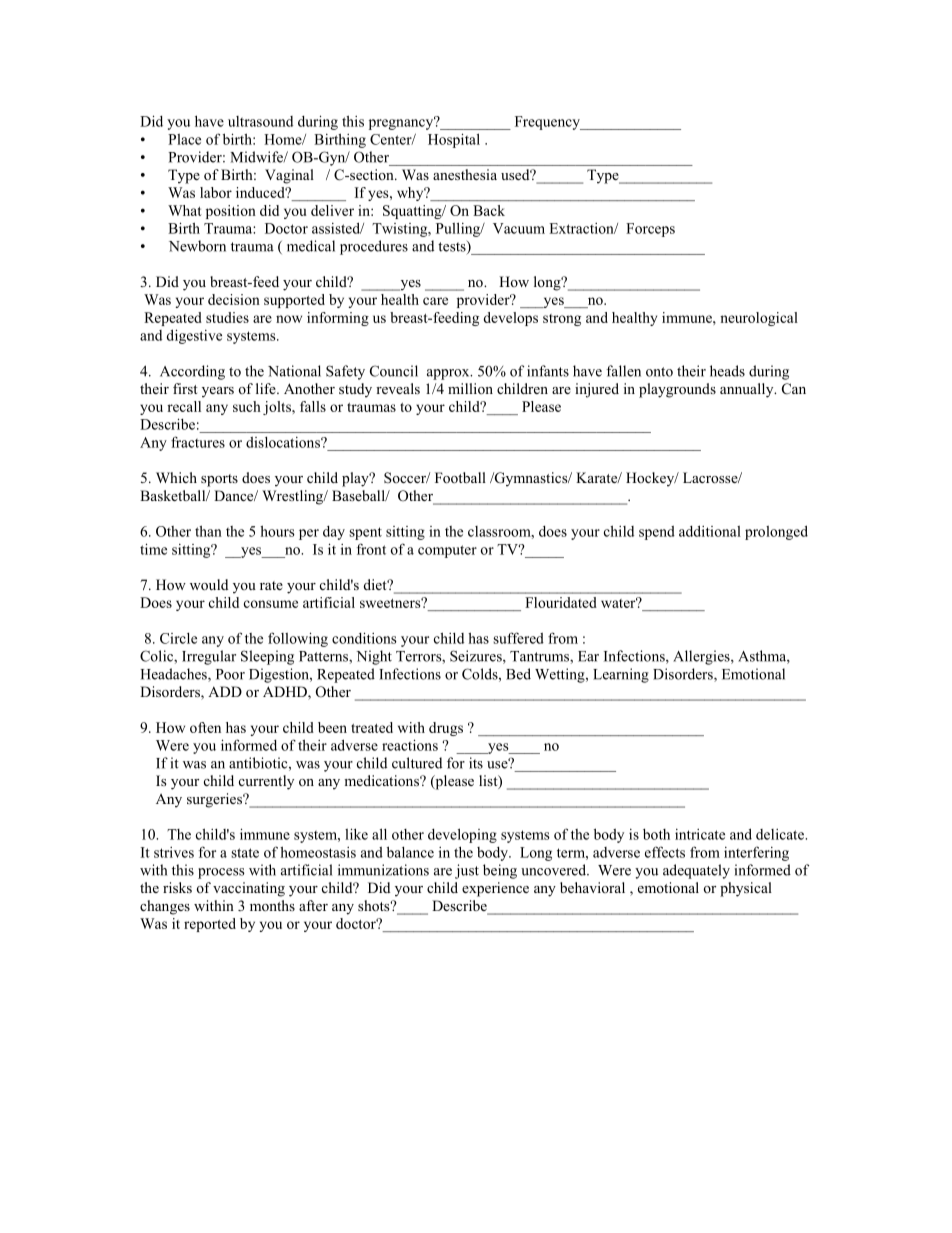 This document has width=952, height=1233. Describe the element at coordinates (249, 889) in the document. I see `vaccinating` at that location.
